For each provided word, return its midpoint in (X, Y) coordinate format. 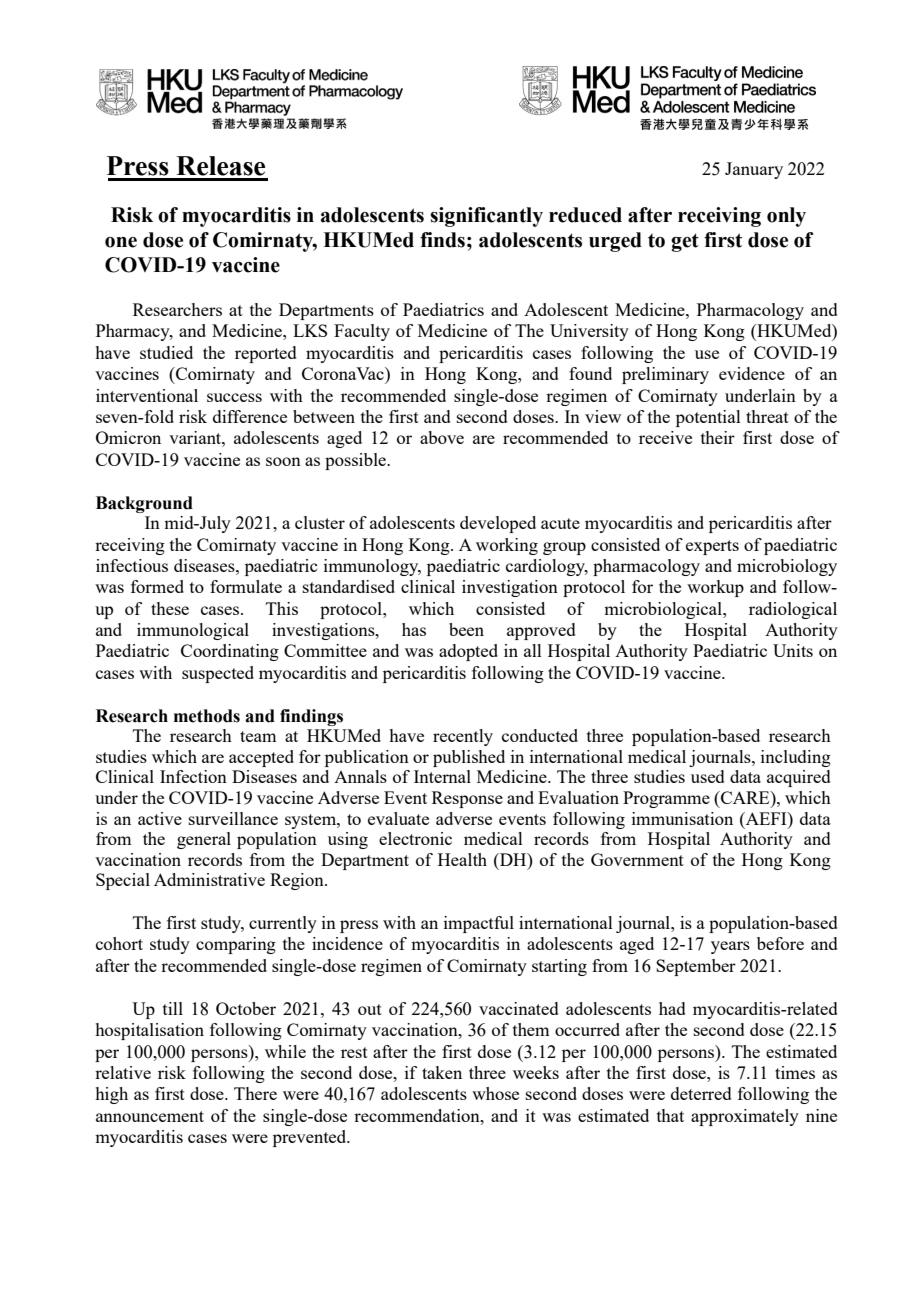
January (754, 170)
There (255, 1093)
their (718, 437)
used (708, 776)
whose (495, 1093)
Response (467, 799)
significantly (486, 217)
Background (144, 504)
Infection (193, 776)
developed (498, 524)
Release (220, 166)
